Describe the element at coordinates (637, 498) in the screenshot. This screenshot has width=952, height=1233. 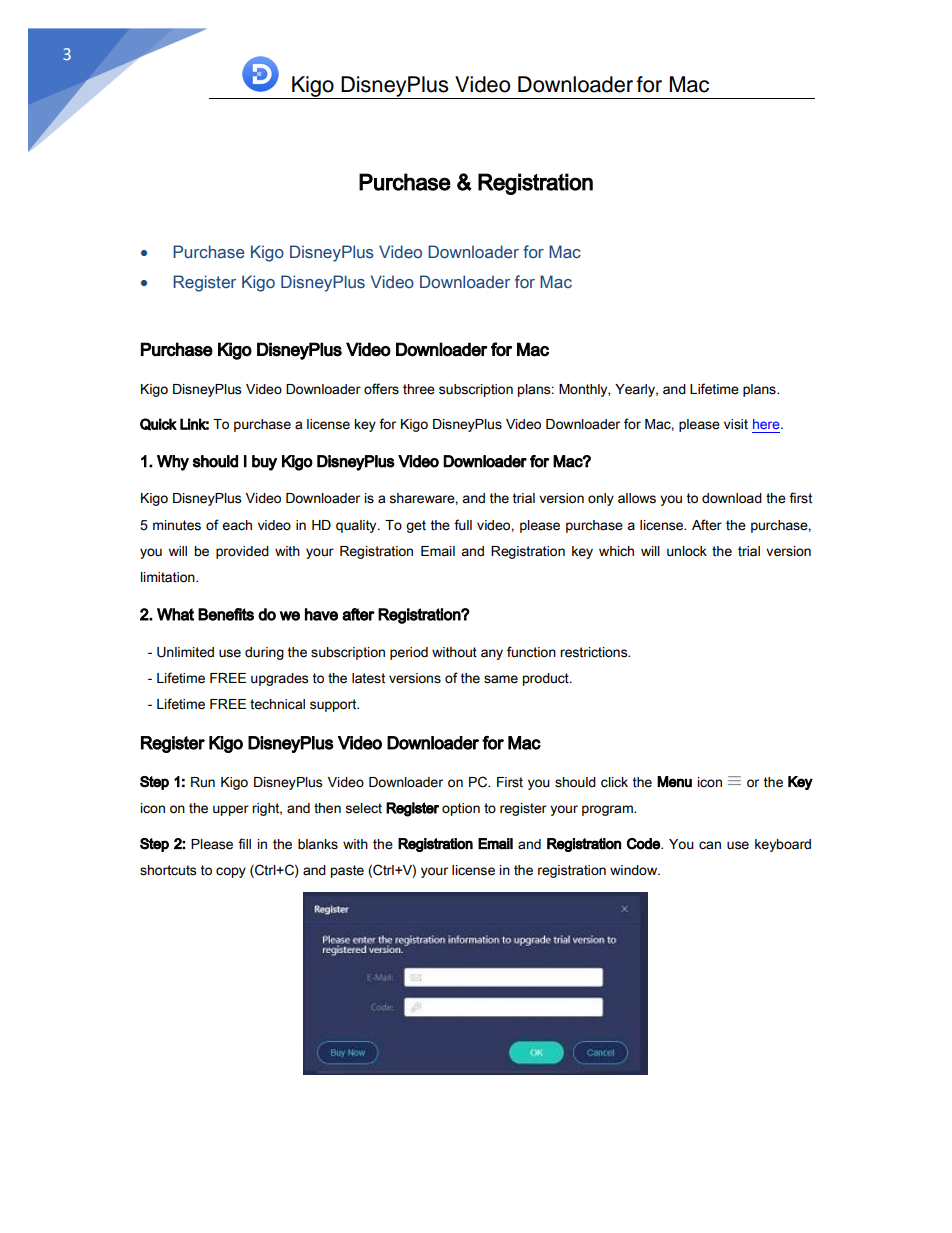
I see `allows` at that location.
